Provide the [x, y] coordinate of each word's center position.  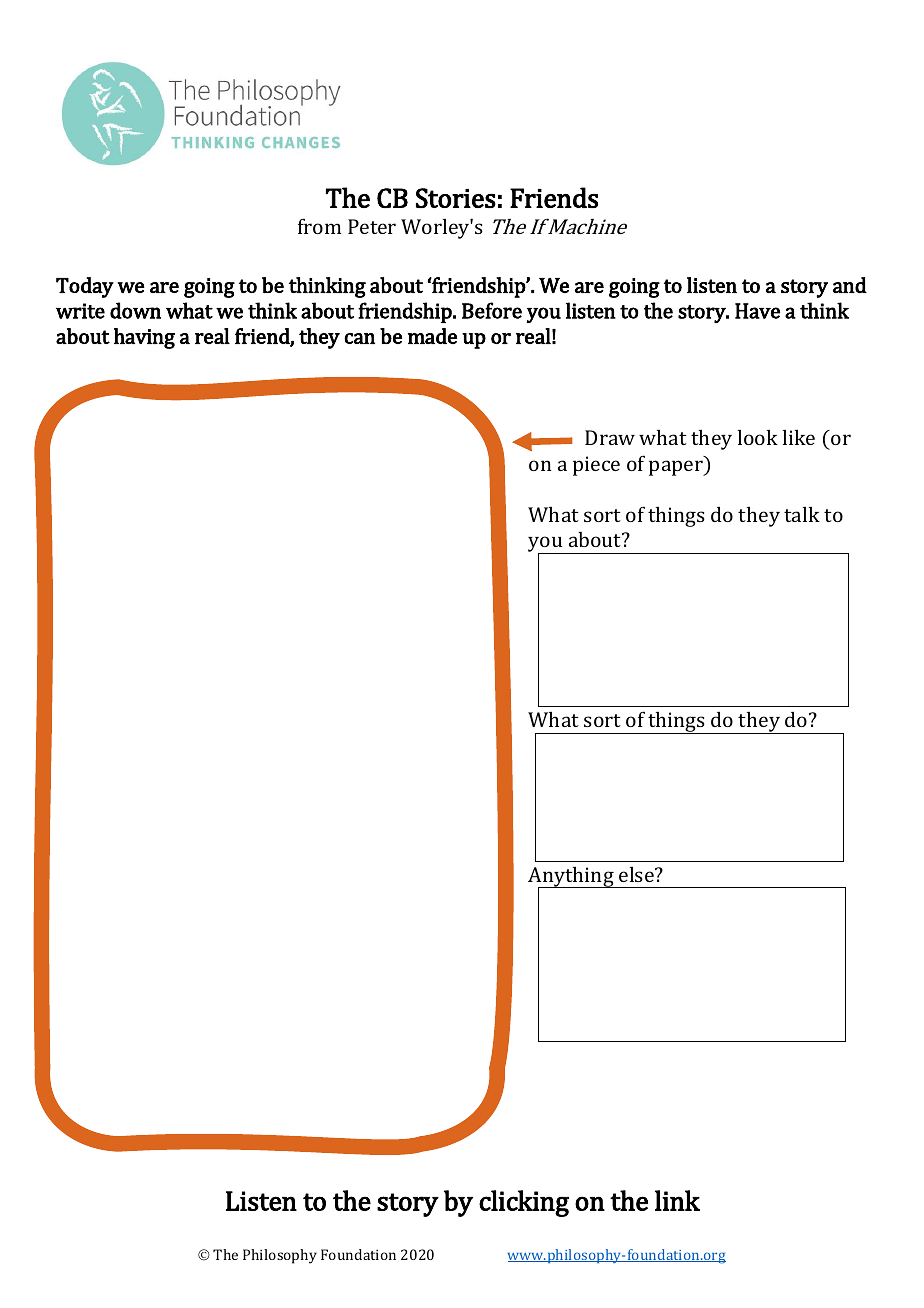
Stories [456, 198]
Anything [572, 878]
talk [802, 514]
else [637, 874]
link [677, 1200]
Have [757, 311]
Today [85, 287]
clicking [524, 1203]
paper [677, 468]
